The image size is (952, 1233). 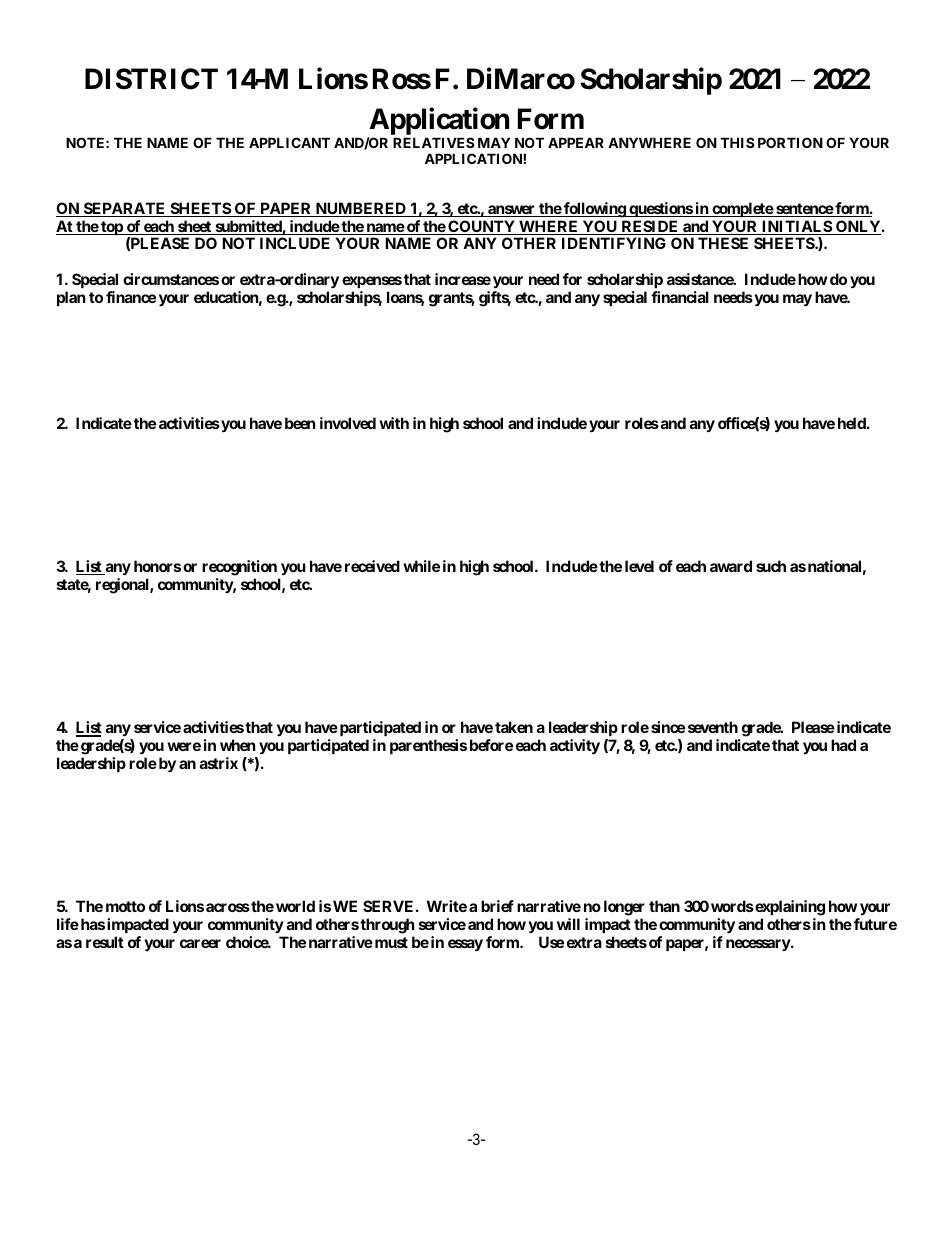 I want to click on recognition, so click(x=239, y=568).
